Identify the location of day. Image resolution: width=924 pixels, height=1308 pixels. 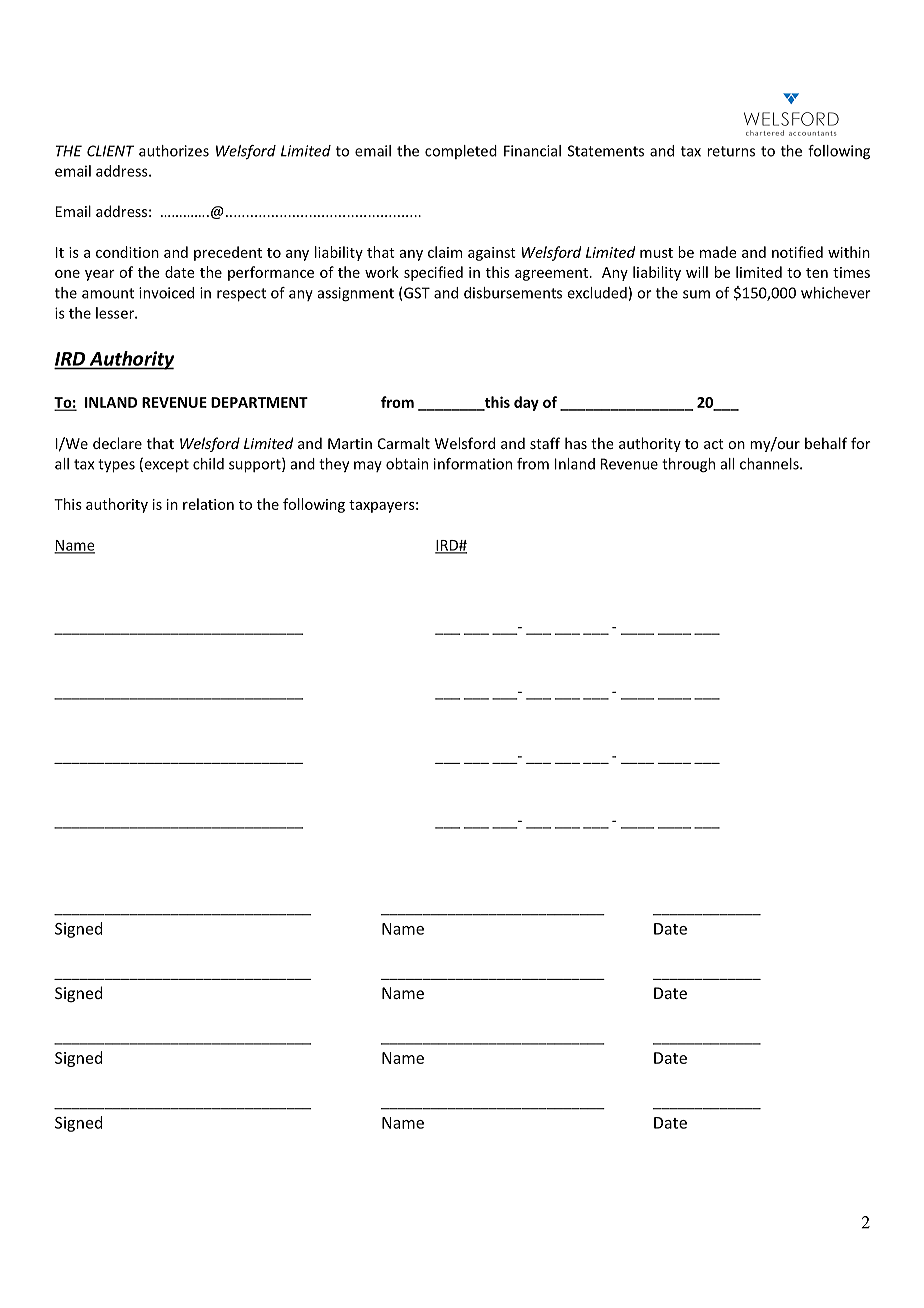
(526, 403).
